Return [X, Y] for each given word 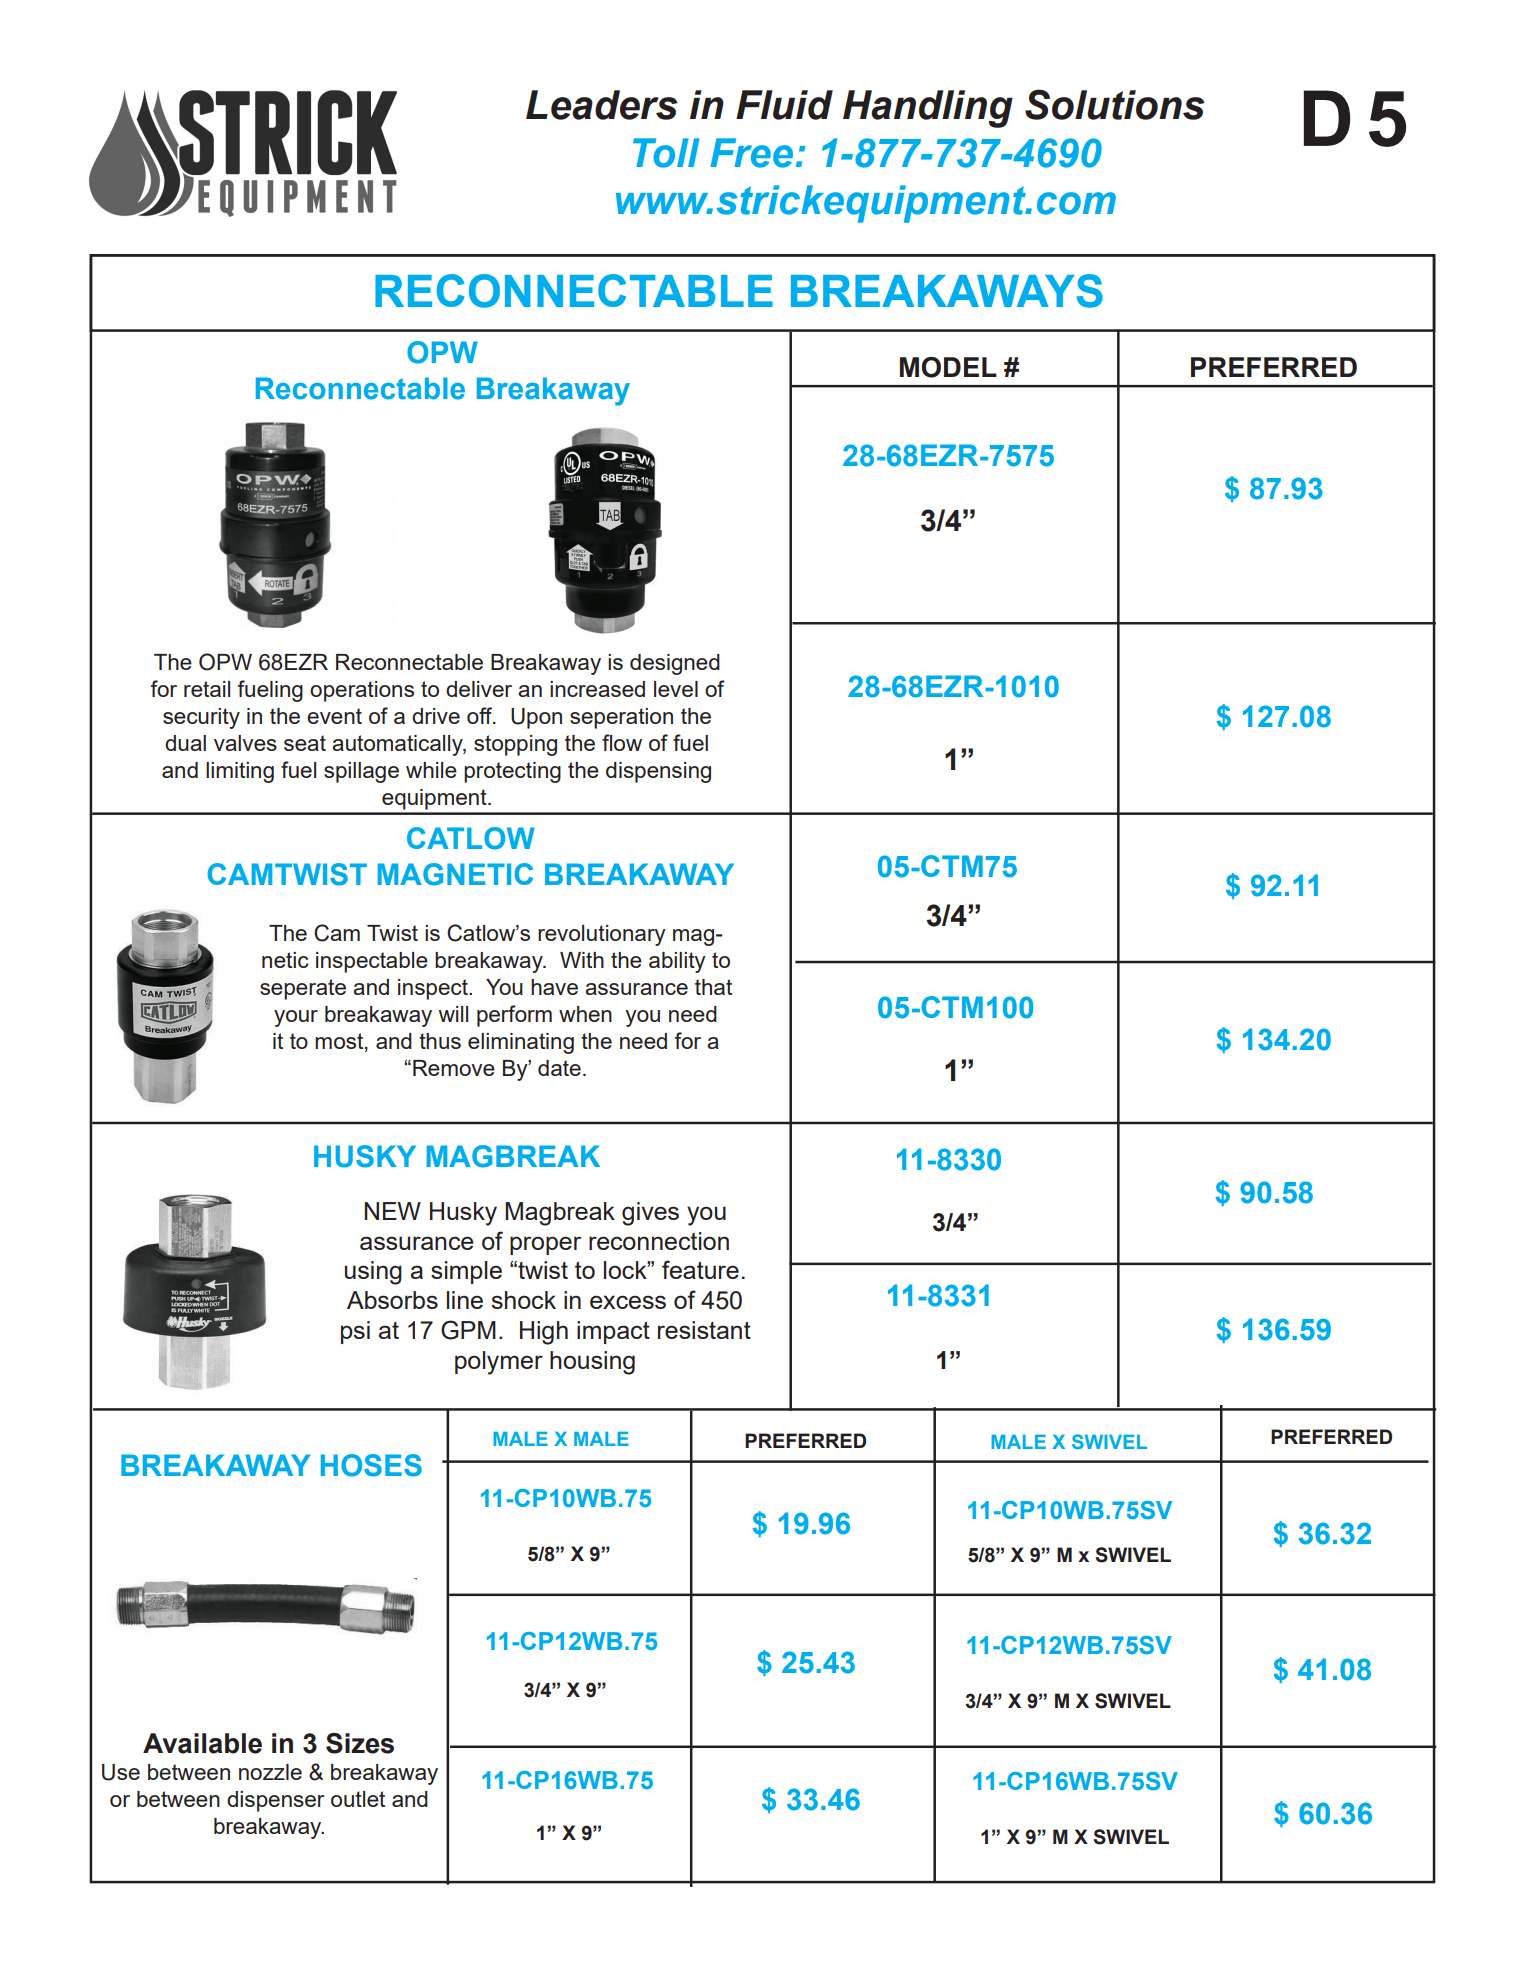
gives [650, 1214]
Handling [928, 109]
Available [202, 1743]
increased [597, 689]
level [676, 689]
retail [207, 689]
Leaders [602, 105]
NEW [392, 1211]
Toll [666, 153]
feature [700, 1269]
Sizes [360, 1743]
